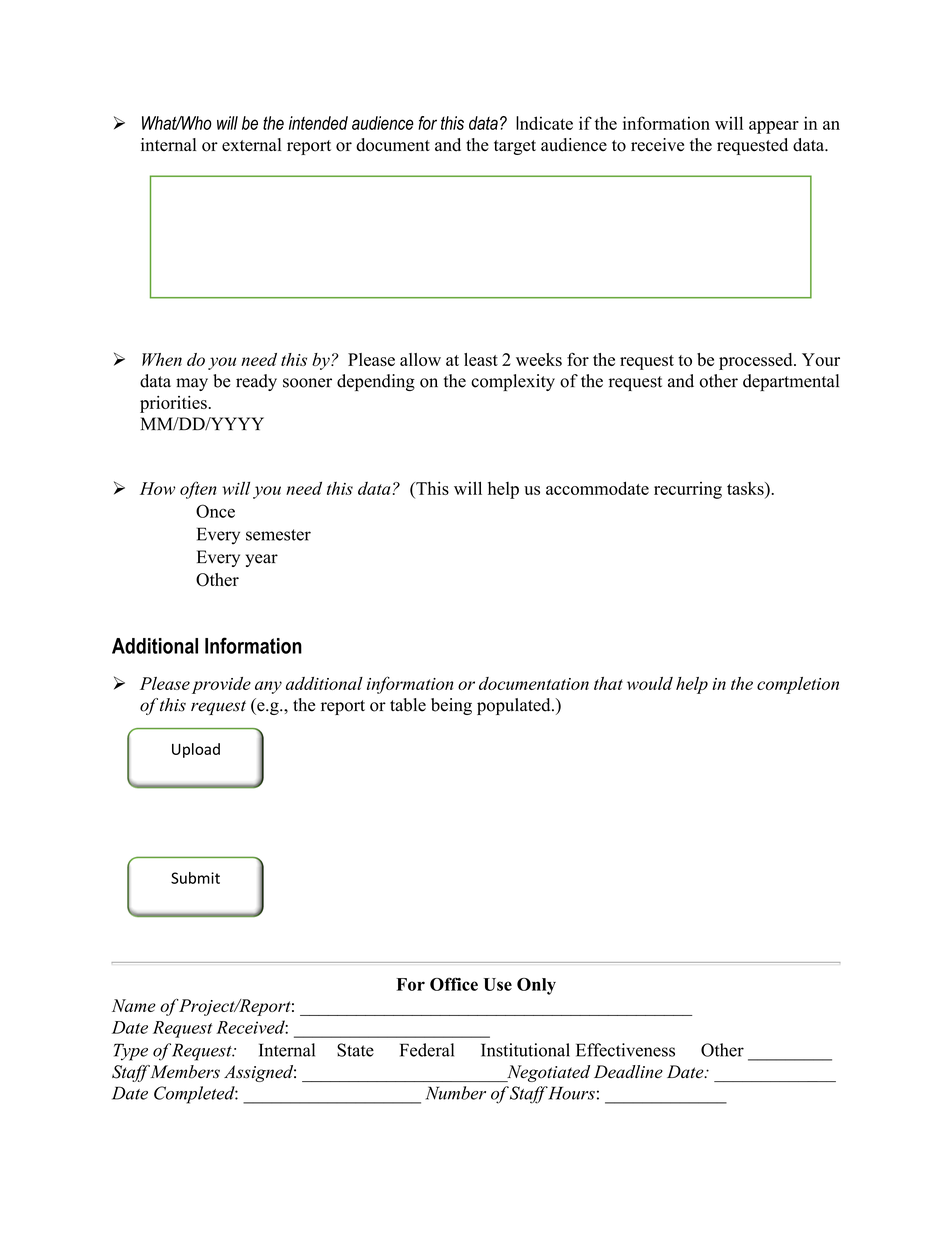  I want to click on being, so click(451, 706).
